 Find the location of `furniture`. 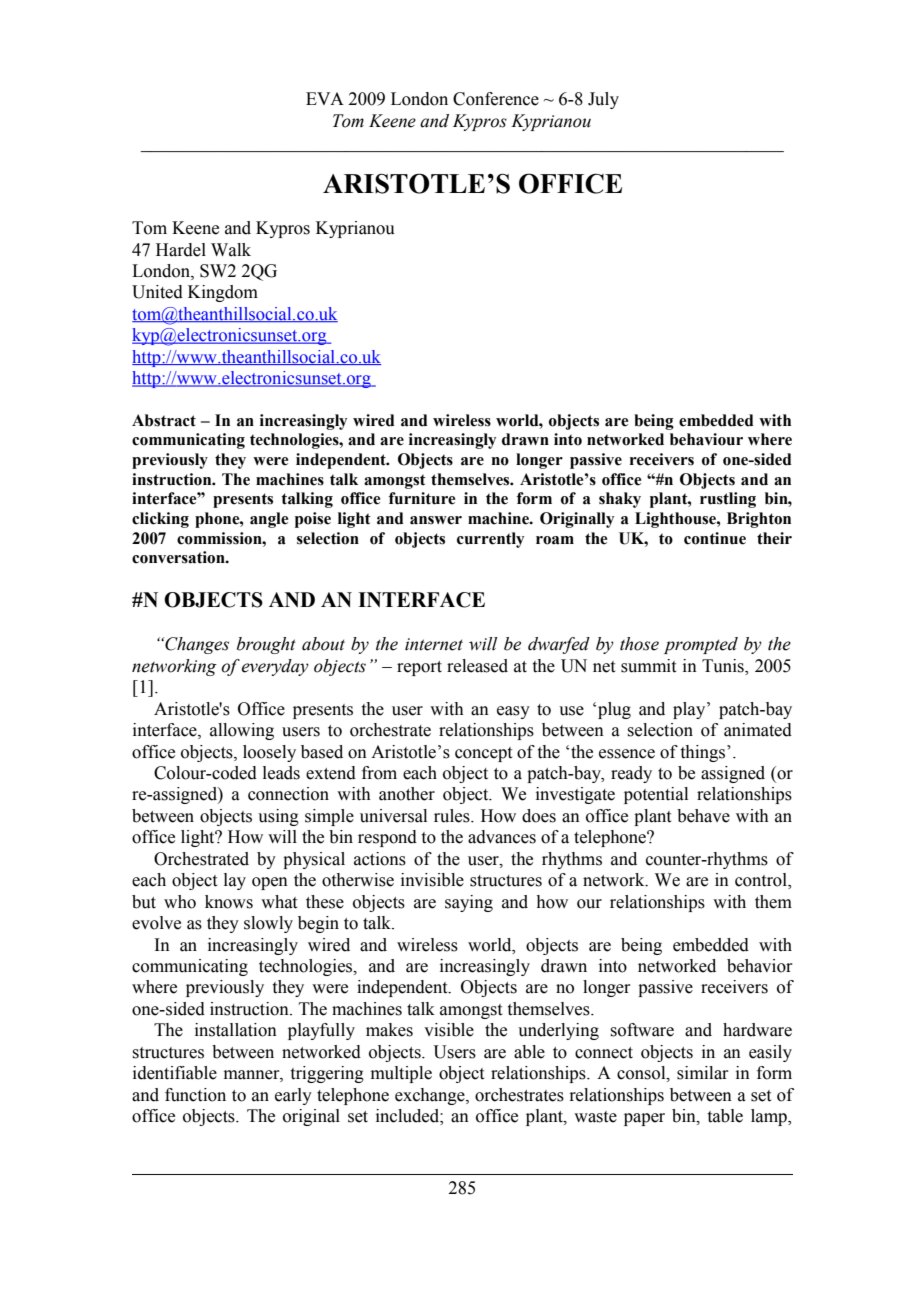

furniture is located at coordinates (422, 498).
